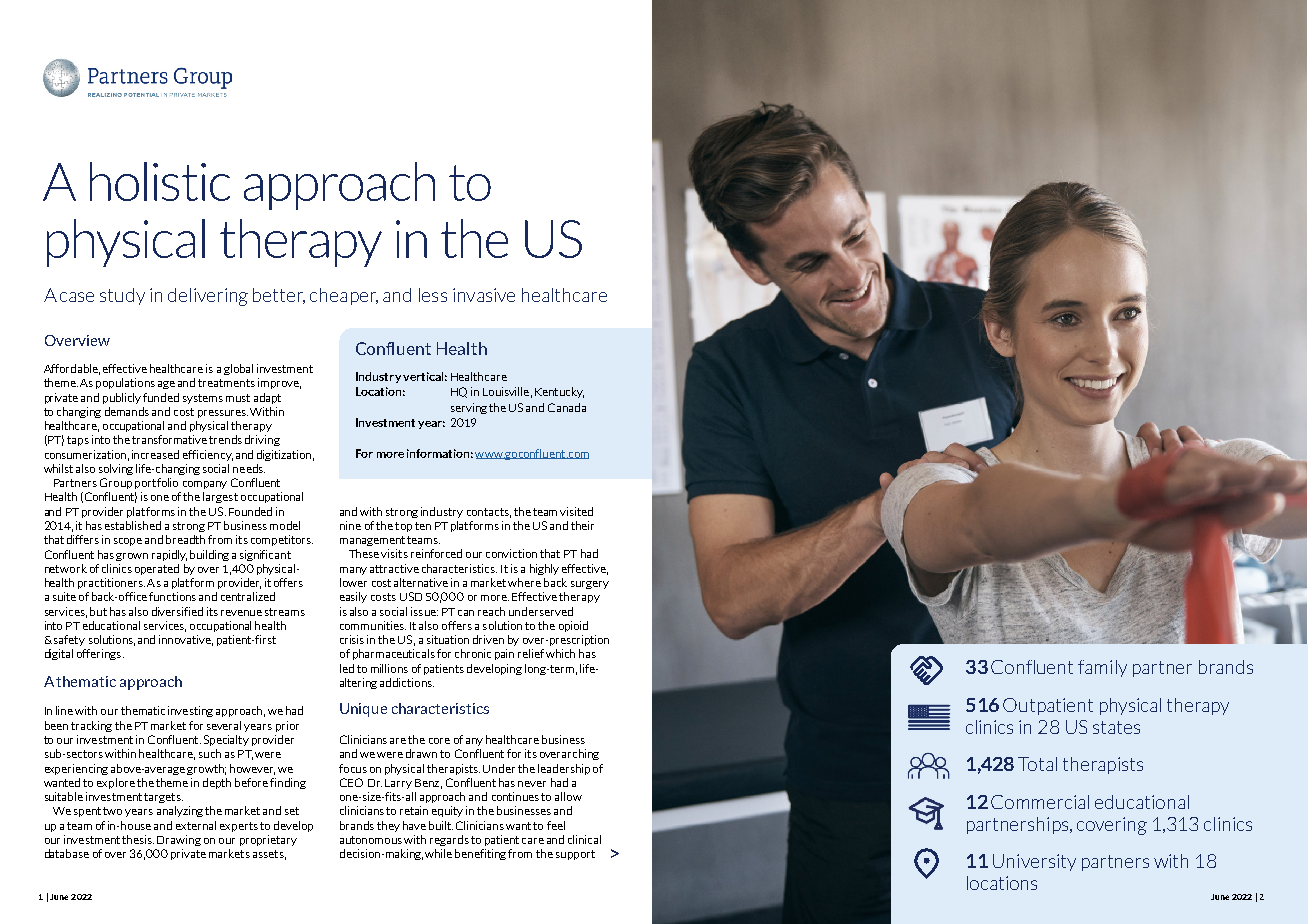  Describe the element at coordinates (223, 414) in the screenshot. I see `pressures` at that location.
